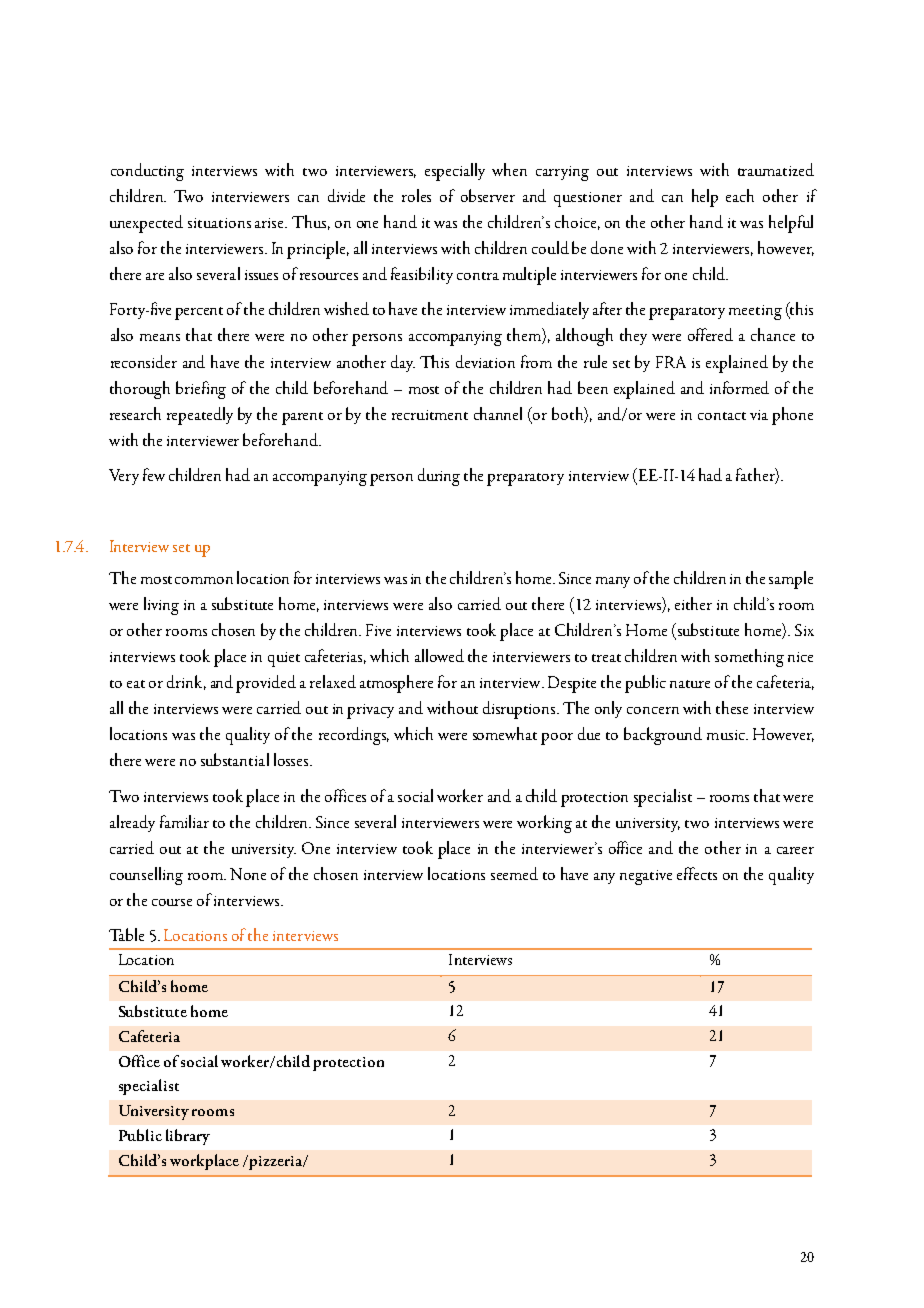 Image resolution: width=924 pixels, height=1308 pixels. I want to click on situations, so click(219, 223).
